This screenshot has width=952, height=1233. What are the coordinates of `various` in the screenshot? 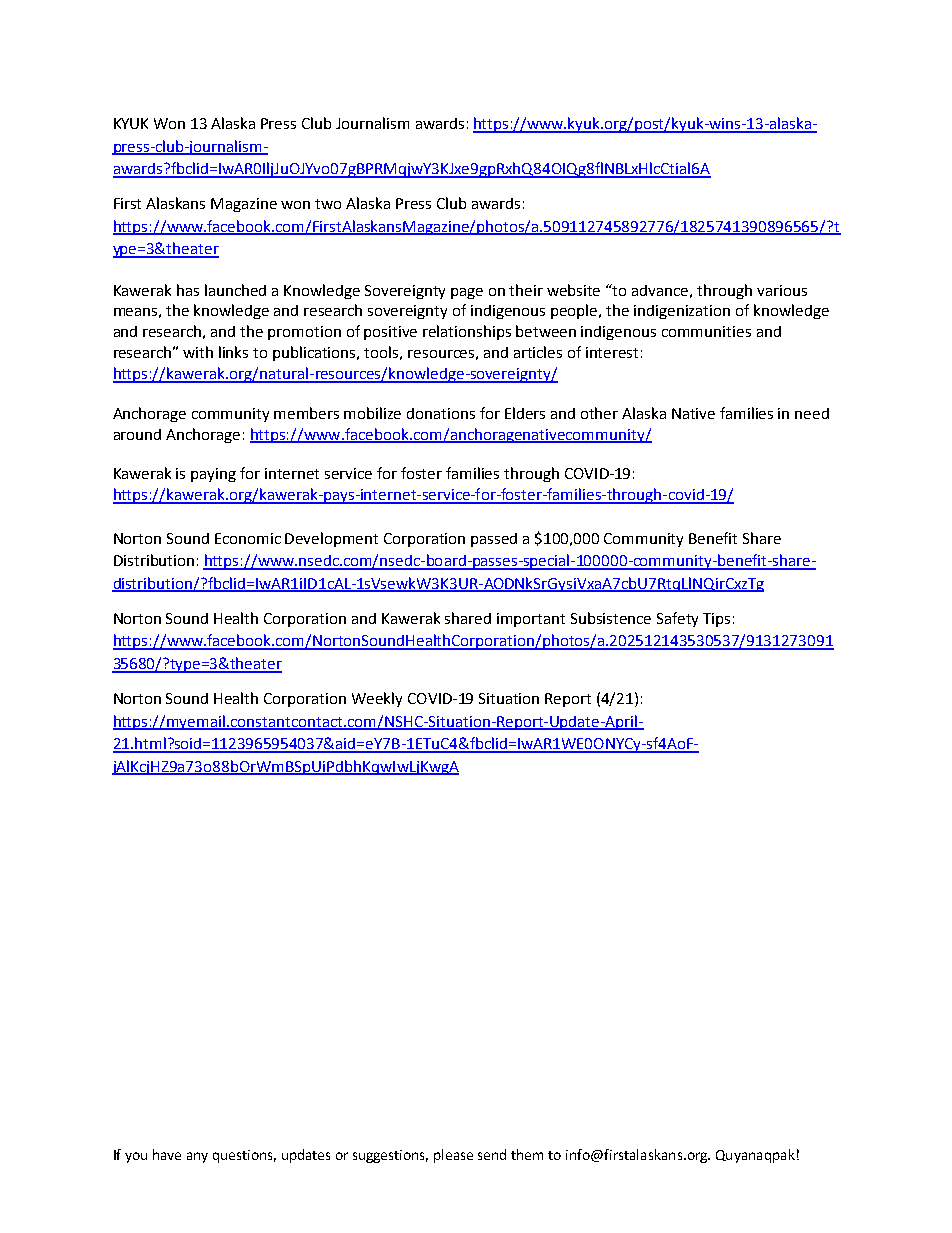 It's located at (782, 290).
